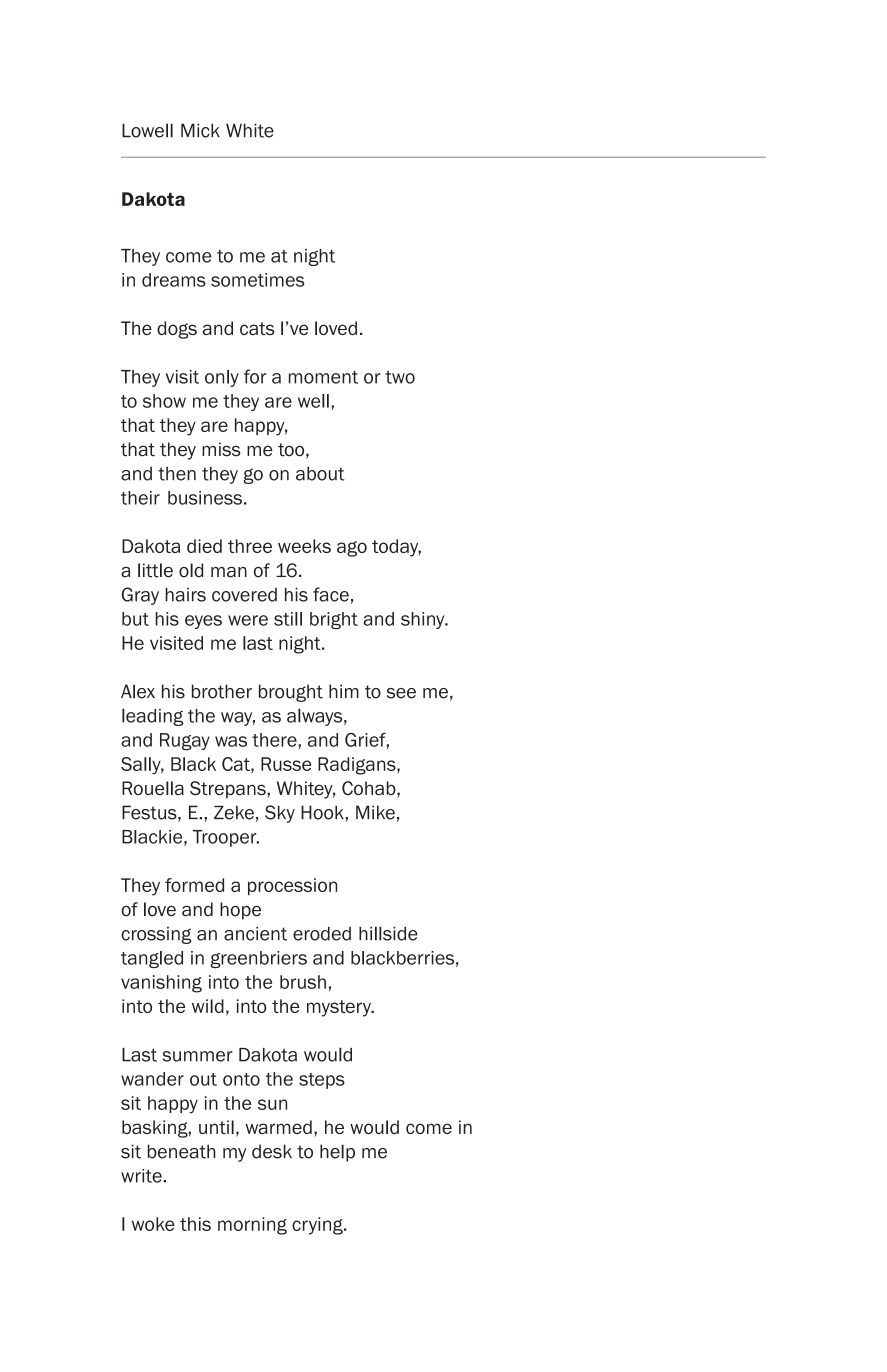 The image size is (887, 1372). I want to click on weeks, so click(304, 546).
